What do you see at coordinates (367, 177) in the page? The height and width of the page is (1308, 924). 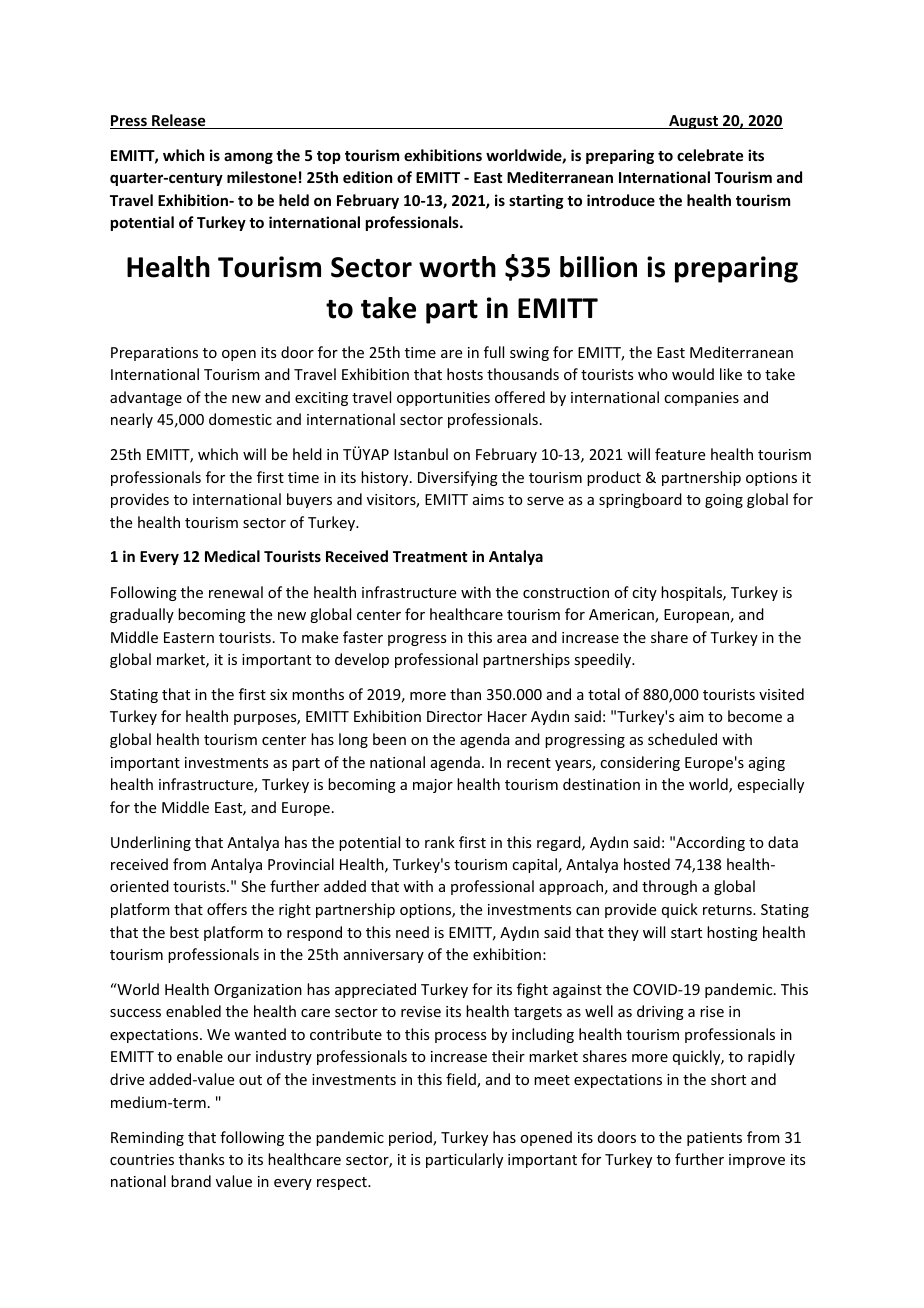 I see `edition` at bounding box center [367, 177].
